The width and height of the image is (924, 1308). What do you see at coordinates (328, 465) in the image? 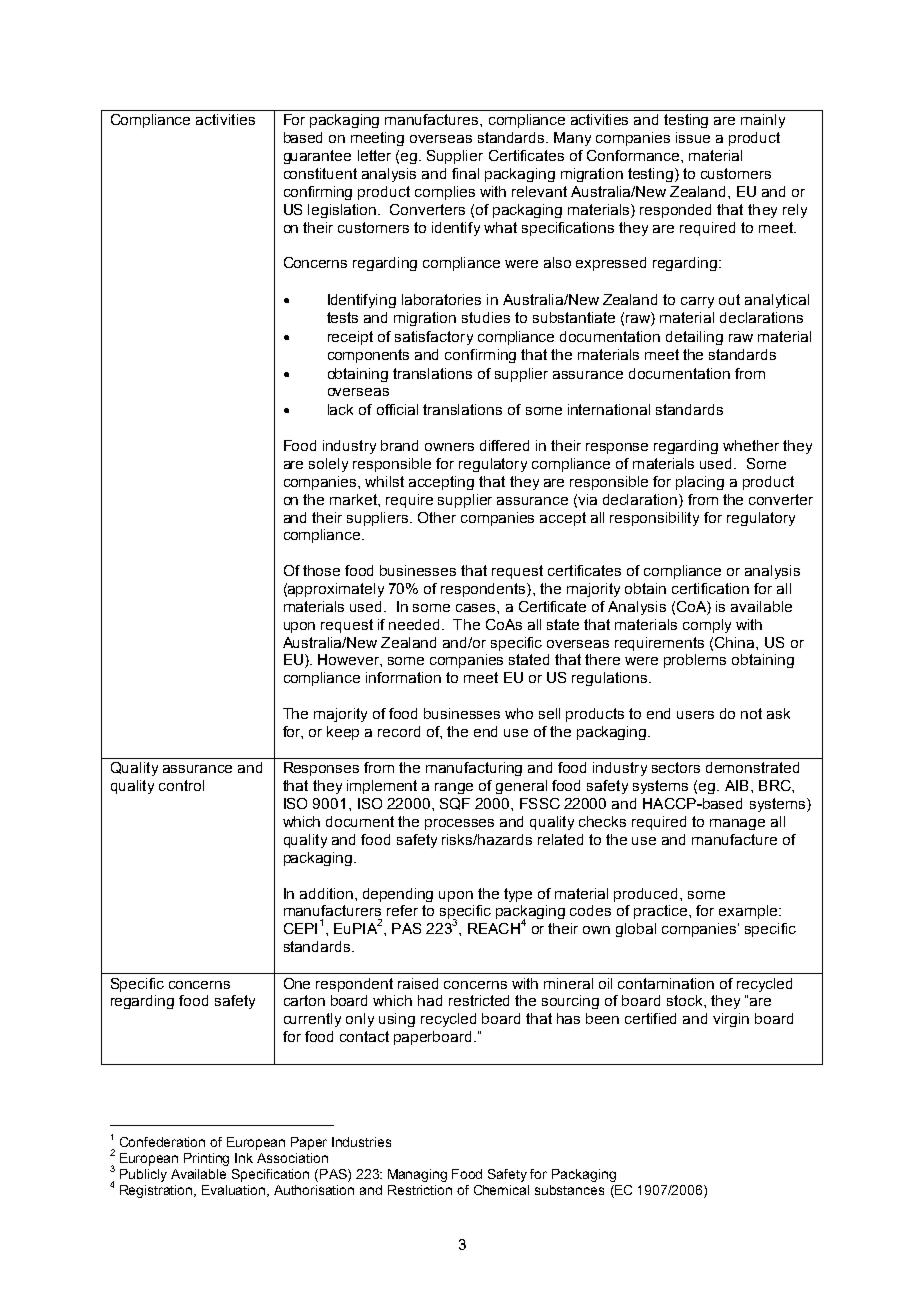
I see `solely` at bounding box center [328, 465].
